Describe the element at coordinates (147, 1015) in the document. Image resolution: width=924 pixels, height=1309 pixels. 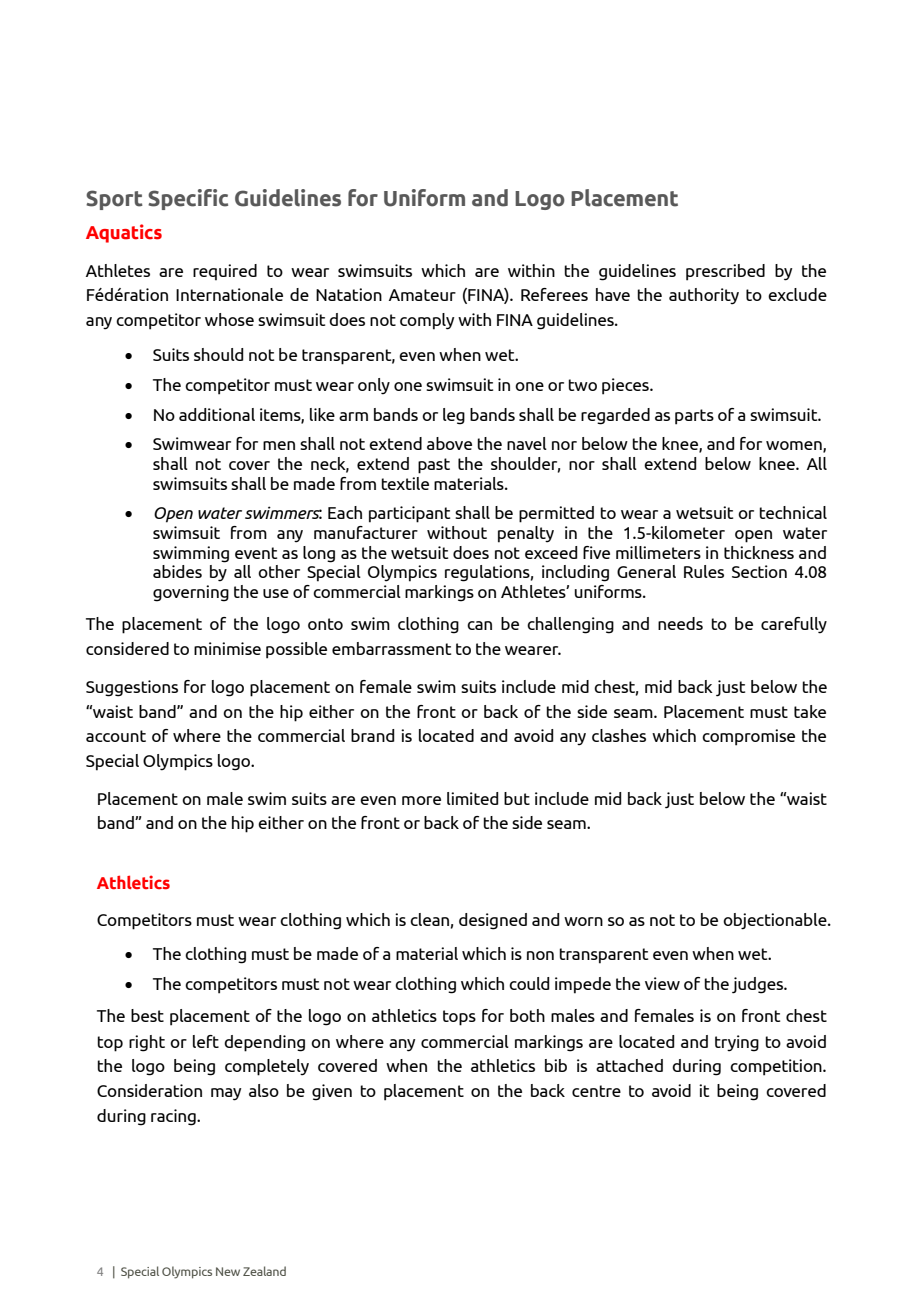
I see `best` at that location.
